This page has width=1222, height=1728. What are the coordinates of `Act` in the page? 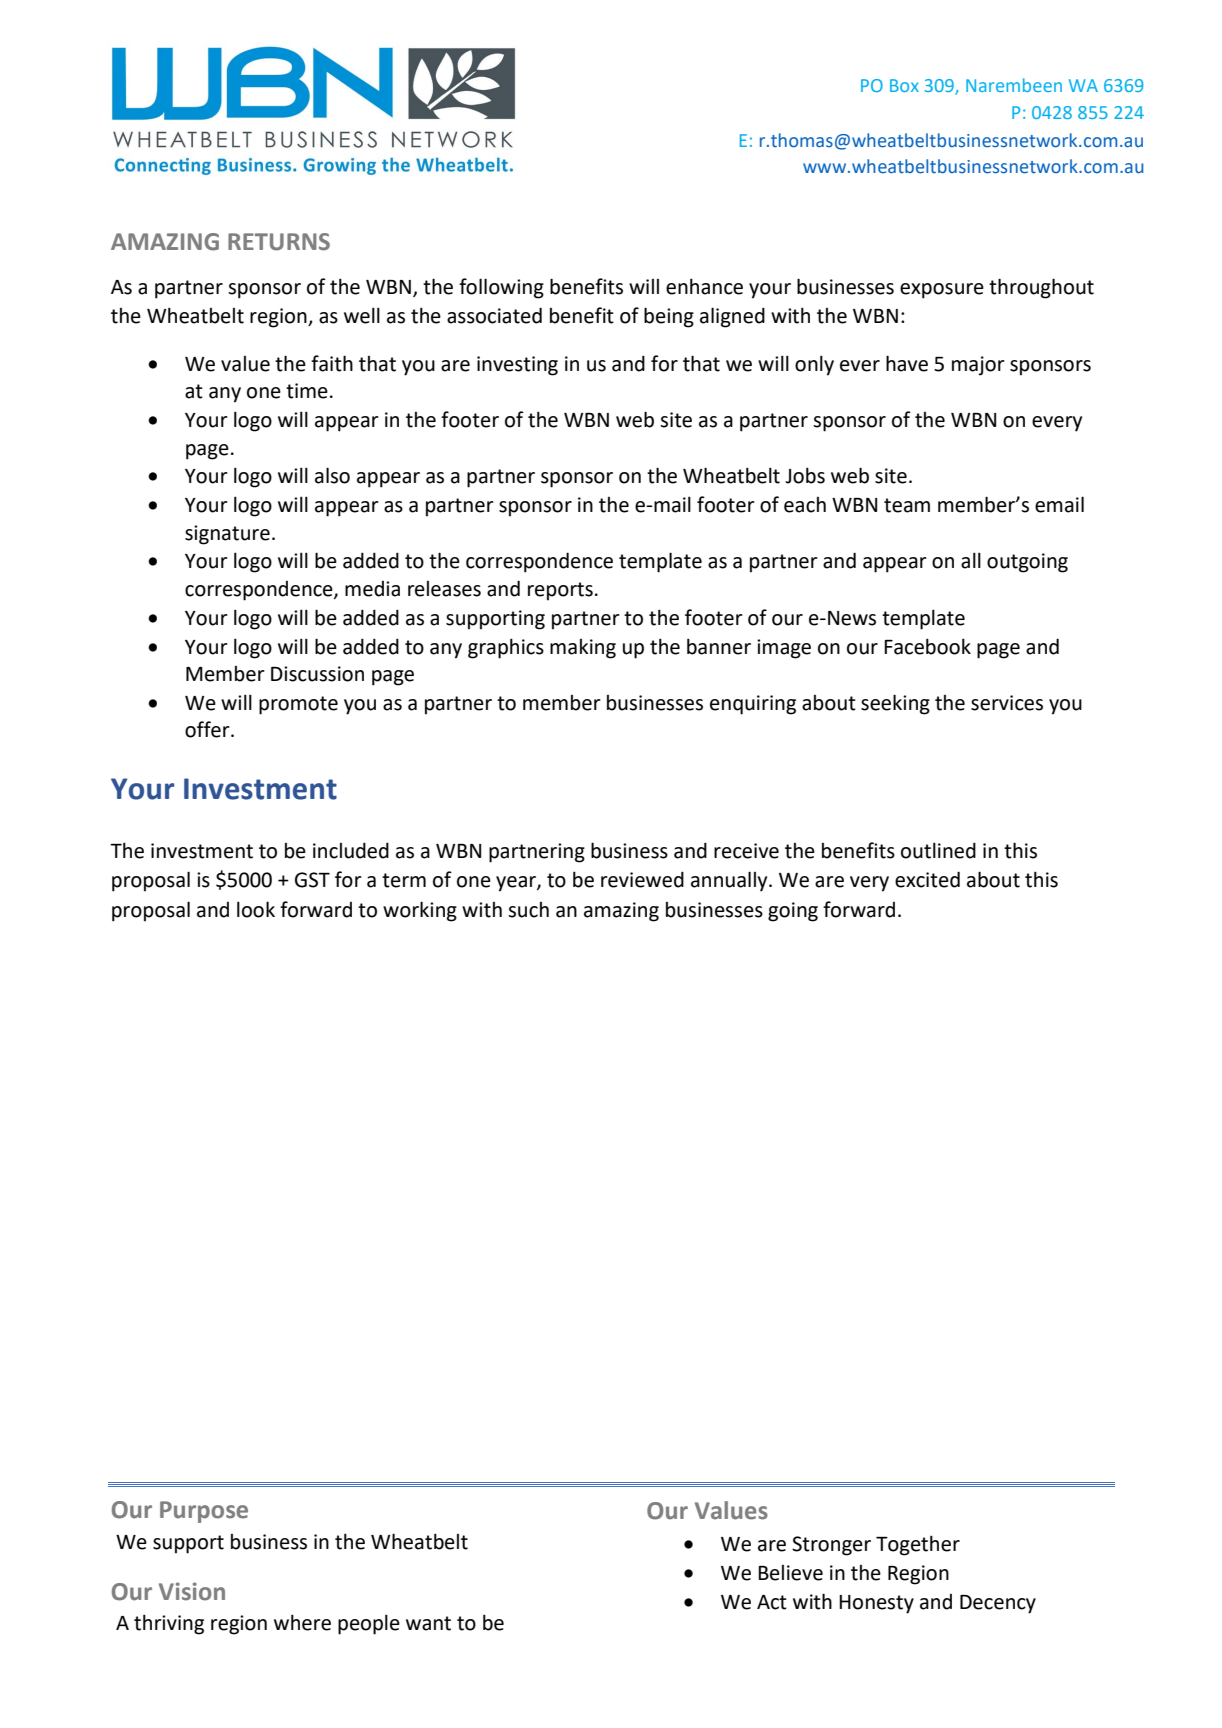 It's located at (772, 1602).
